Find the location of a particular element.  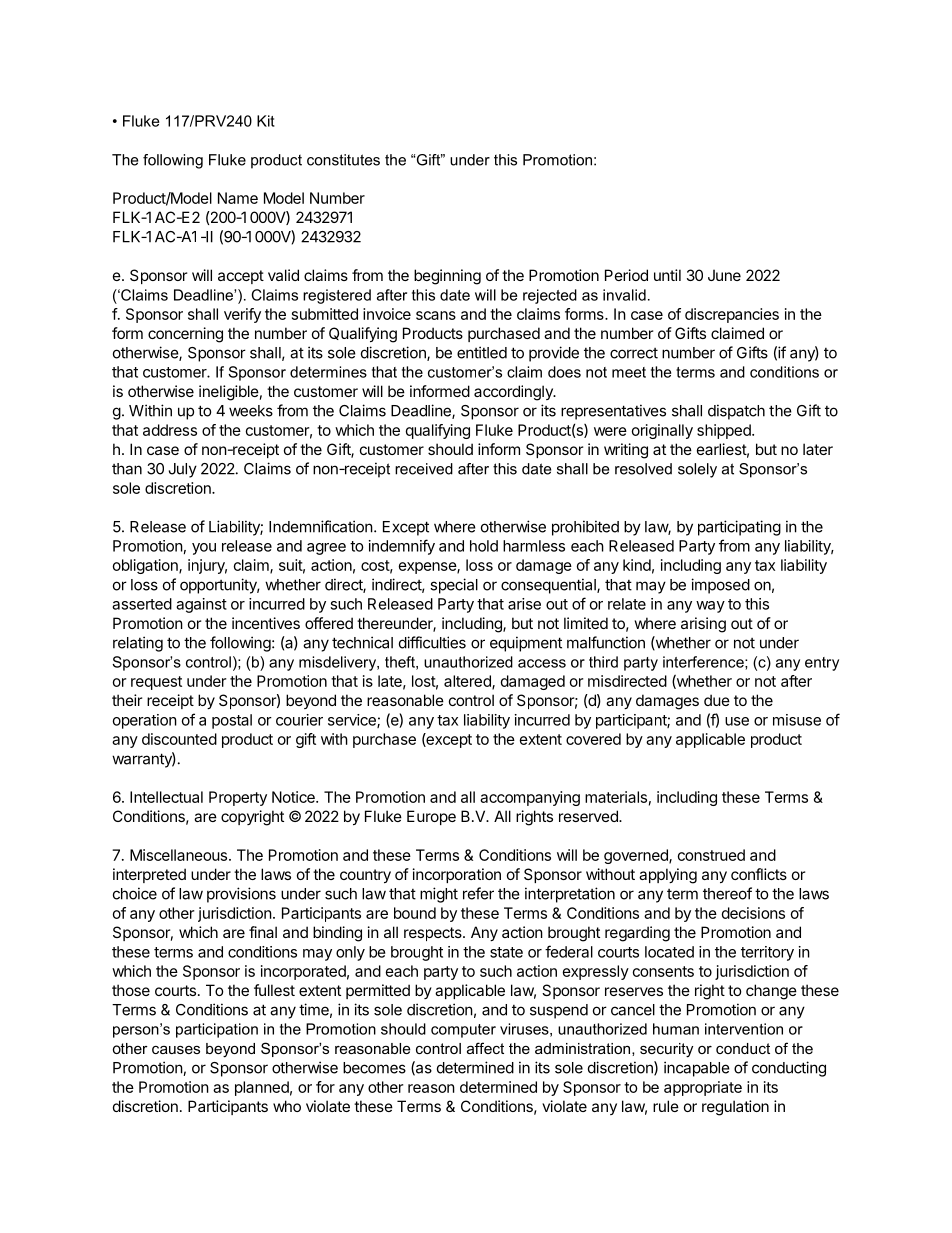

causes is located at coordinates (176, 1050).
